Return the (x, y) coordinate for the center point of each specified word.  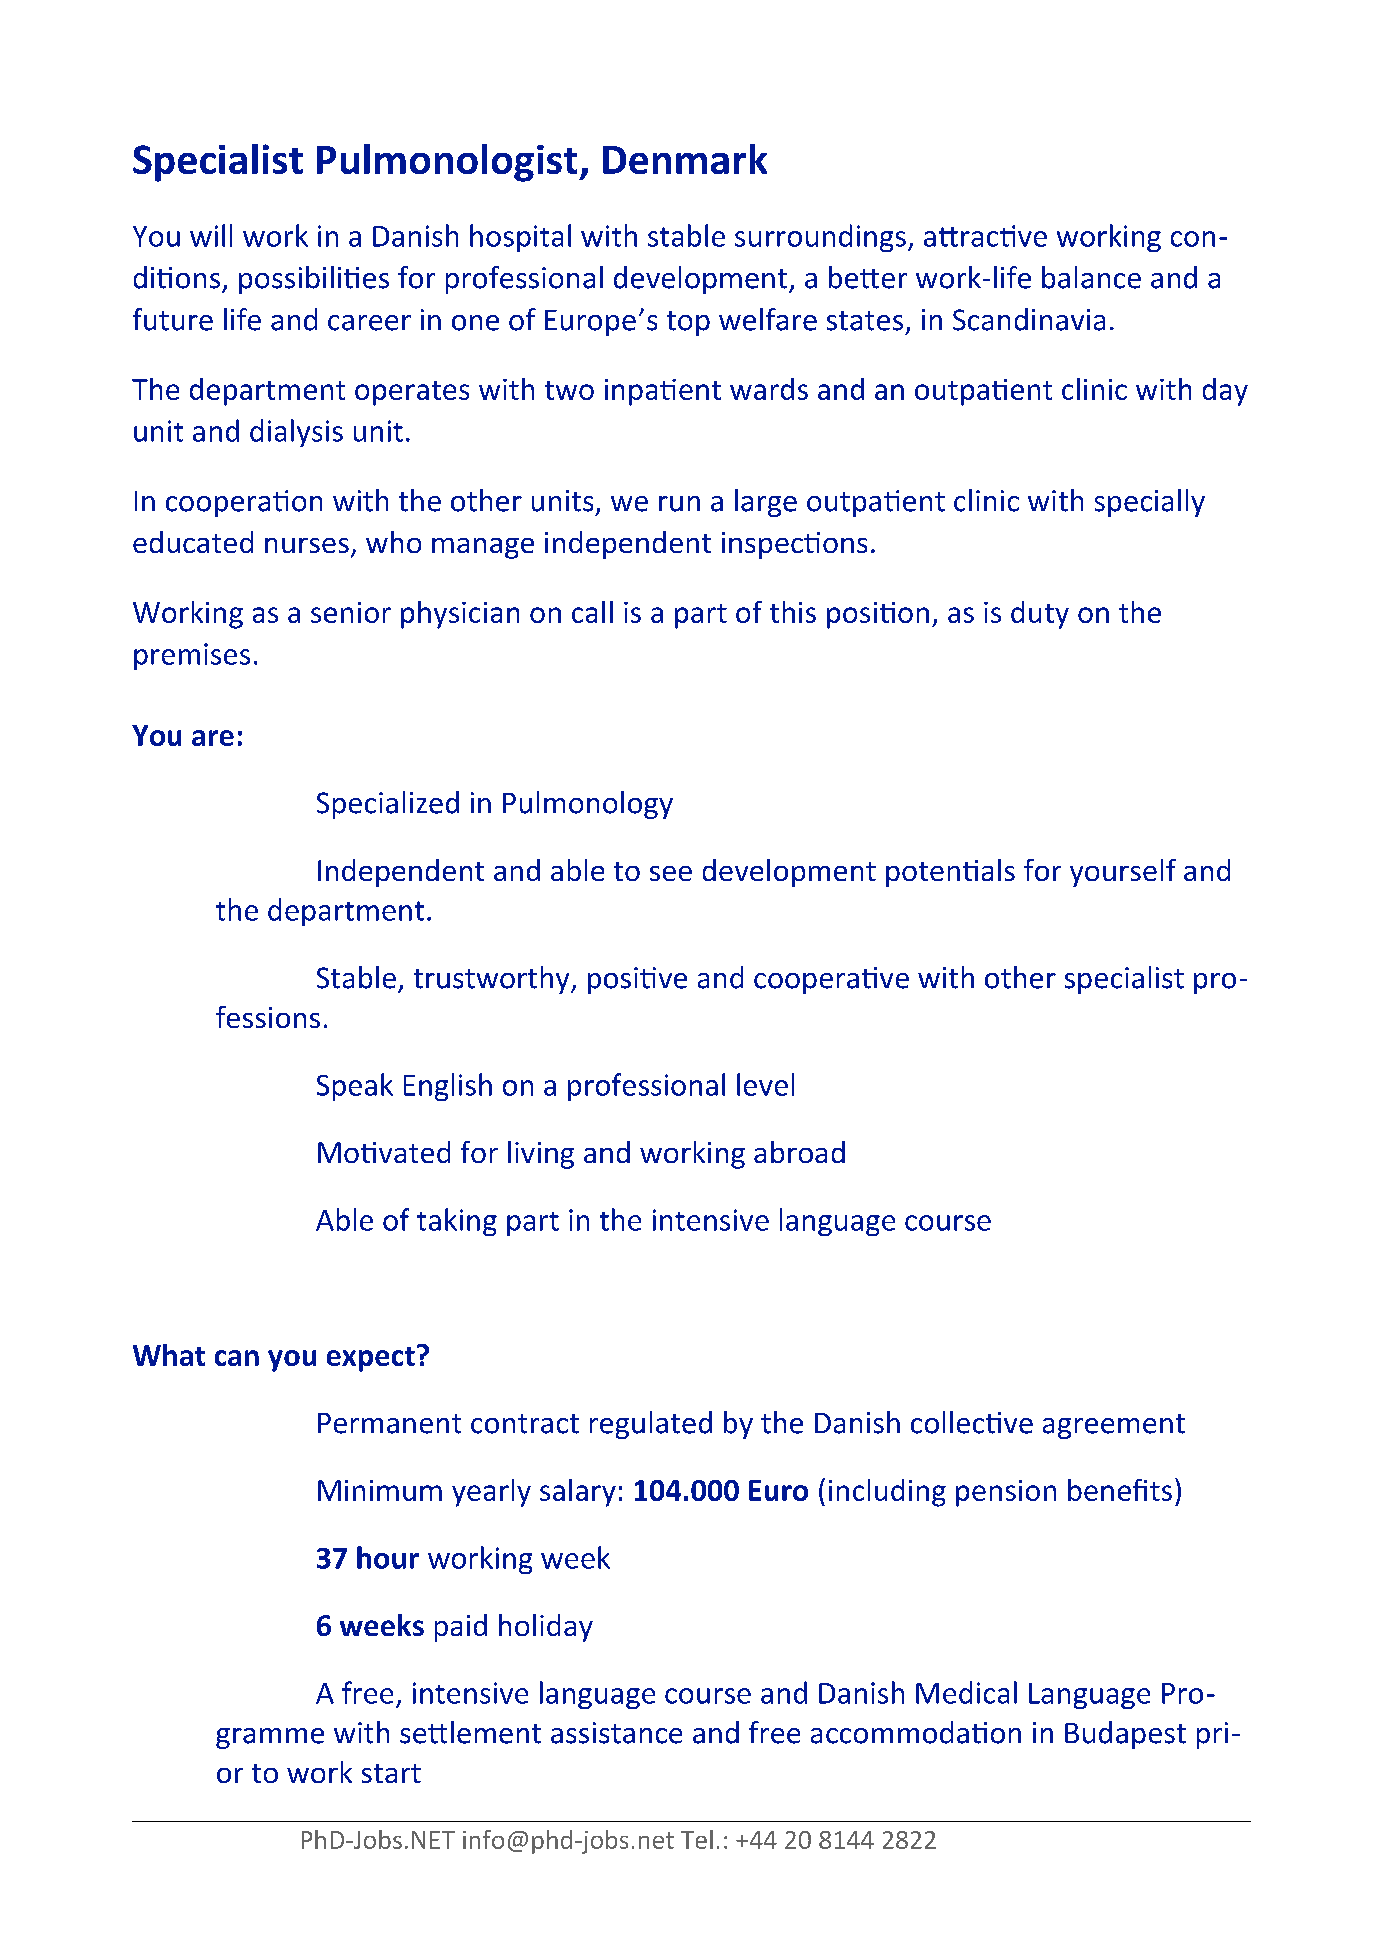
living (541, 1155)
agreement (1114, 1426)
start (391, 1773)
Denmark (685, 159)
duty (1040, 615)
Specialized (388, 805)
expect (371, 1359)
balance (1091, 277)
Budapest (1125, 1735)
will (211, 235)
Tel (697, 1839)
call (592, 612)
